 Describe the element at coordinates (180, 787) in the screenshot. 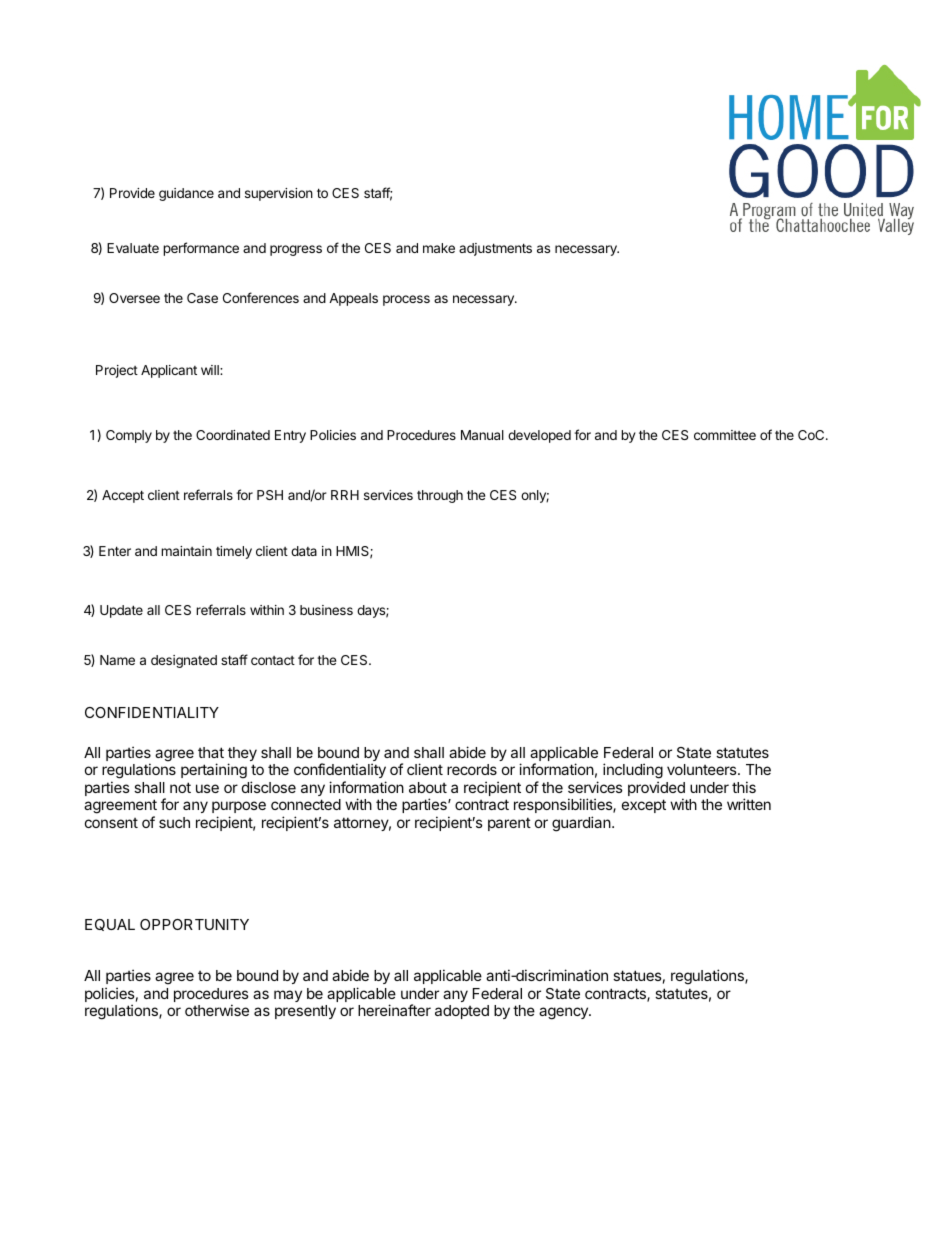

I see `not` at that location.
